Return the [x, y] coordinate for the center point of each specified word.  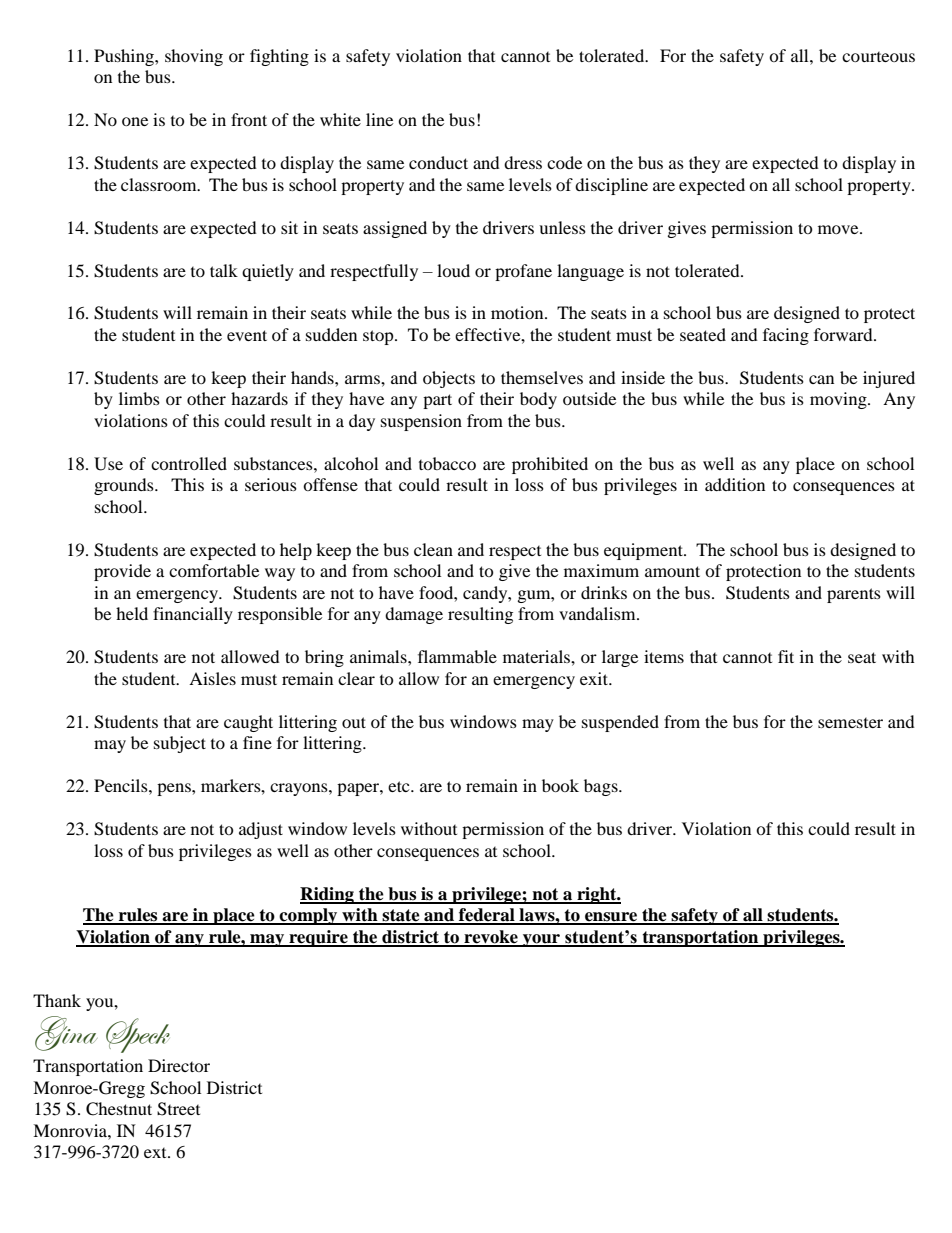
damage [414, 615]
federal [487, 916]
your [541, 940]
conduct [438, 162]
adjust [261, 830]
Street [178, 1109]
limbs [139, 398]
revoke [491, 938]
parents [854, 595]
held [132, 613]
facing [786, 336]
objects [449, 379]
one [135, 121]
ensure [611, 918]
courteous [878, 57]
